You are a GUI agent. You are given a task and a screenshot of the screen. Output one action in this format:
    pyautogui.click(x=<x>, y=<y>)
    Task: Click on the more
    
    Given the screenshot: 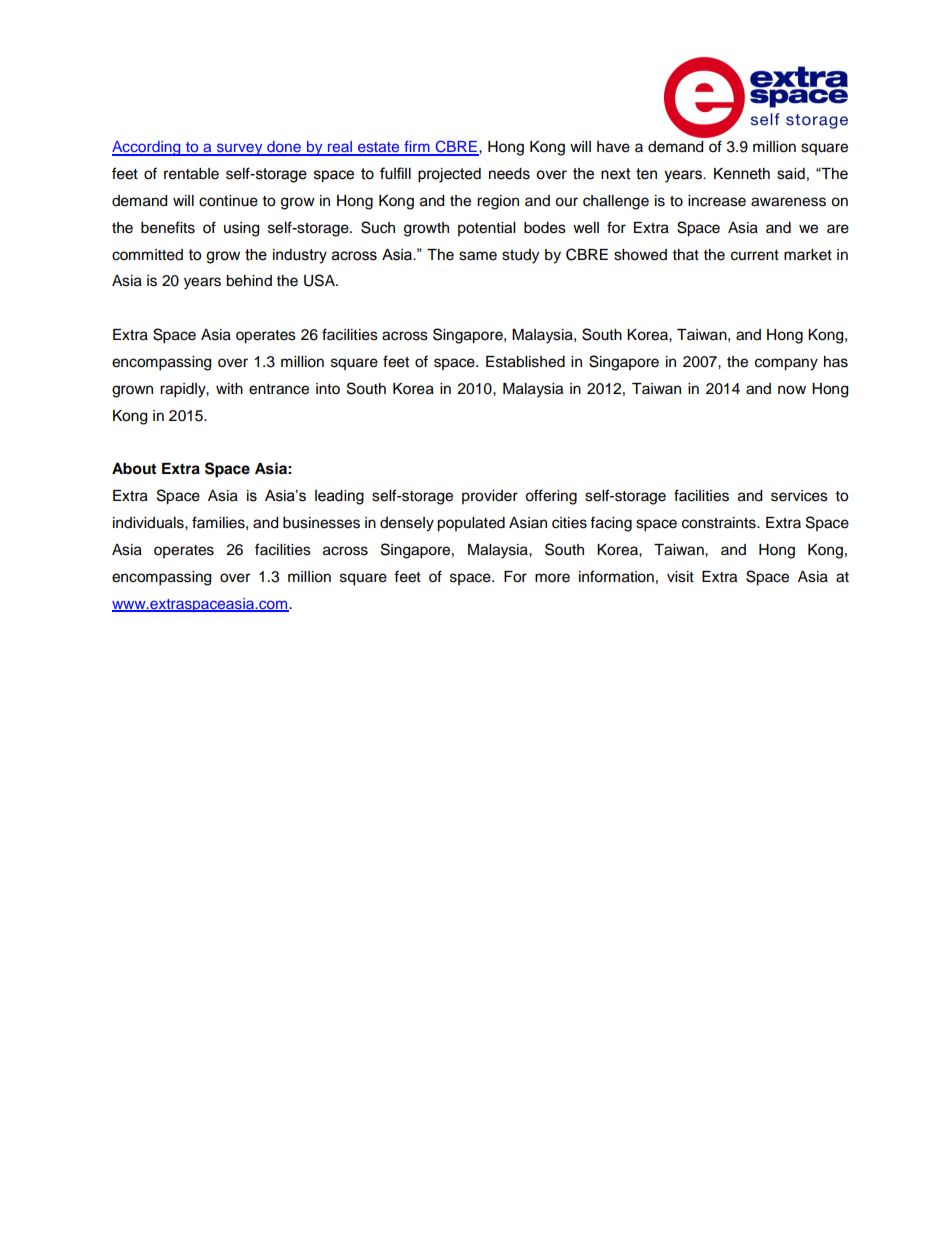 What is the action you would take?
    pyautogui.click(x=552, y=578)
